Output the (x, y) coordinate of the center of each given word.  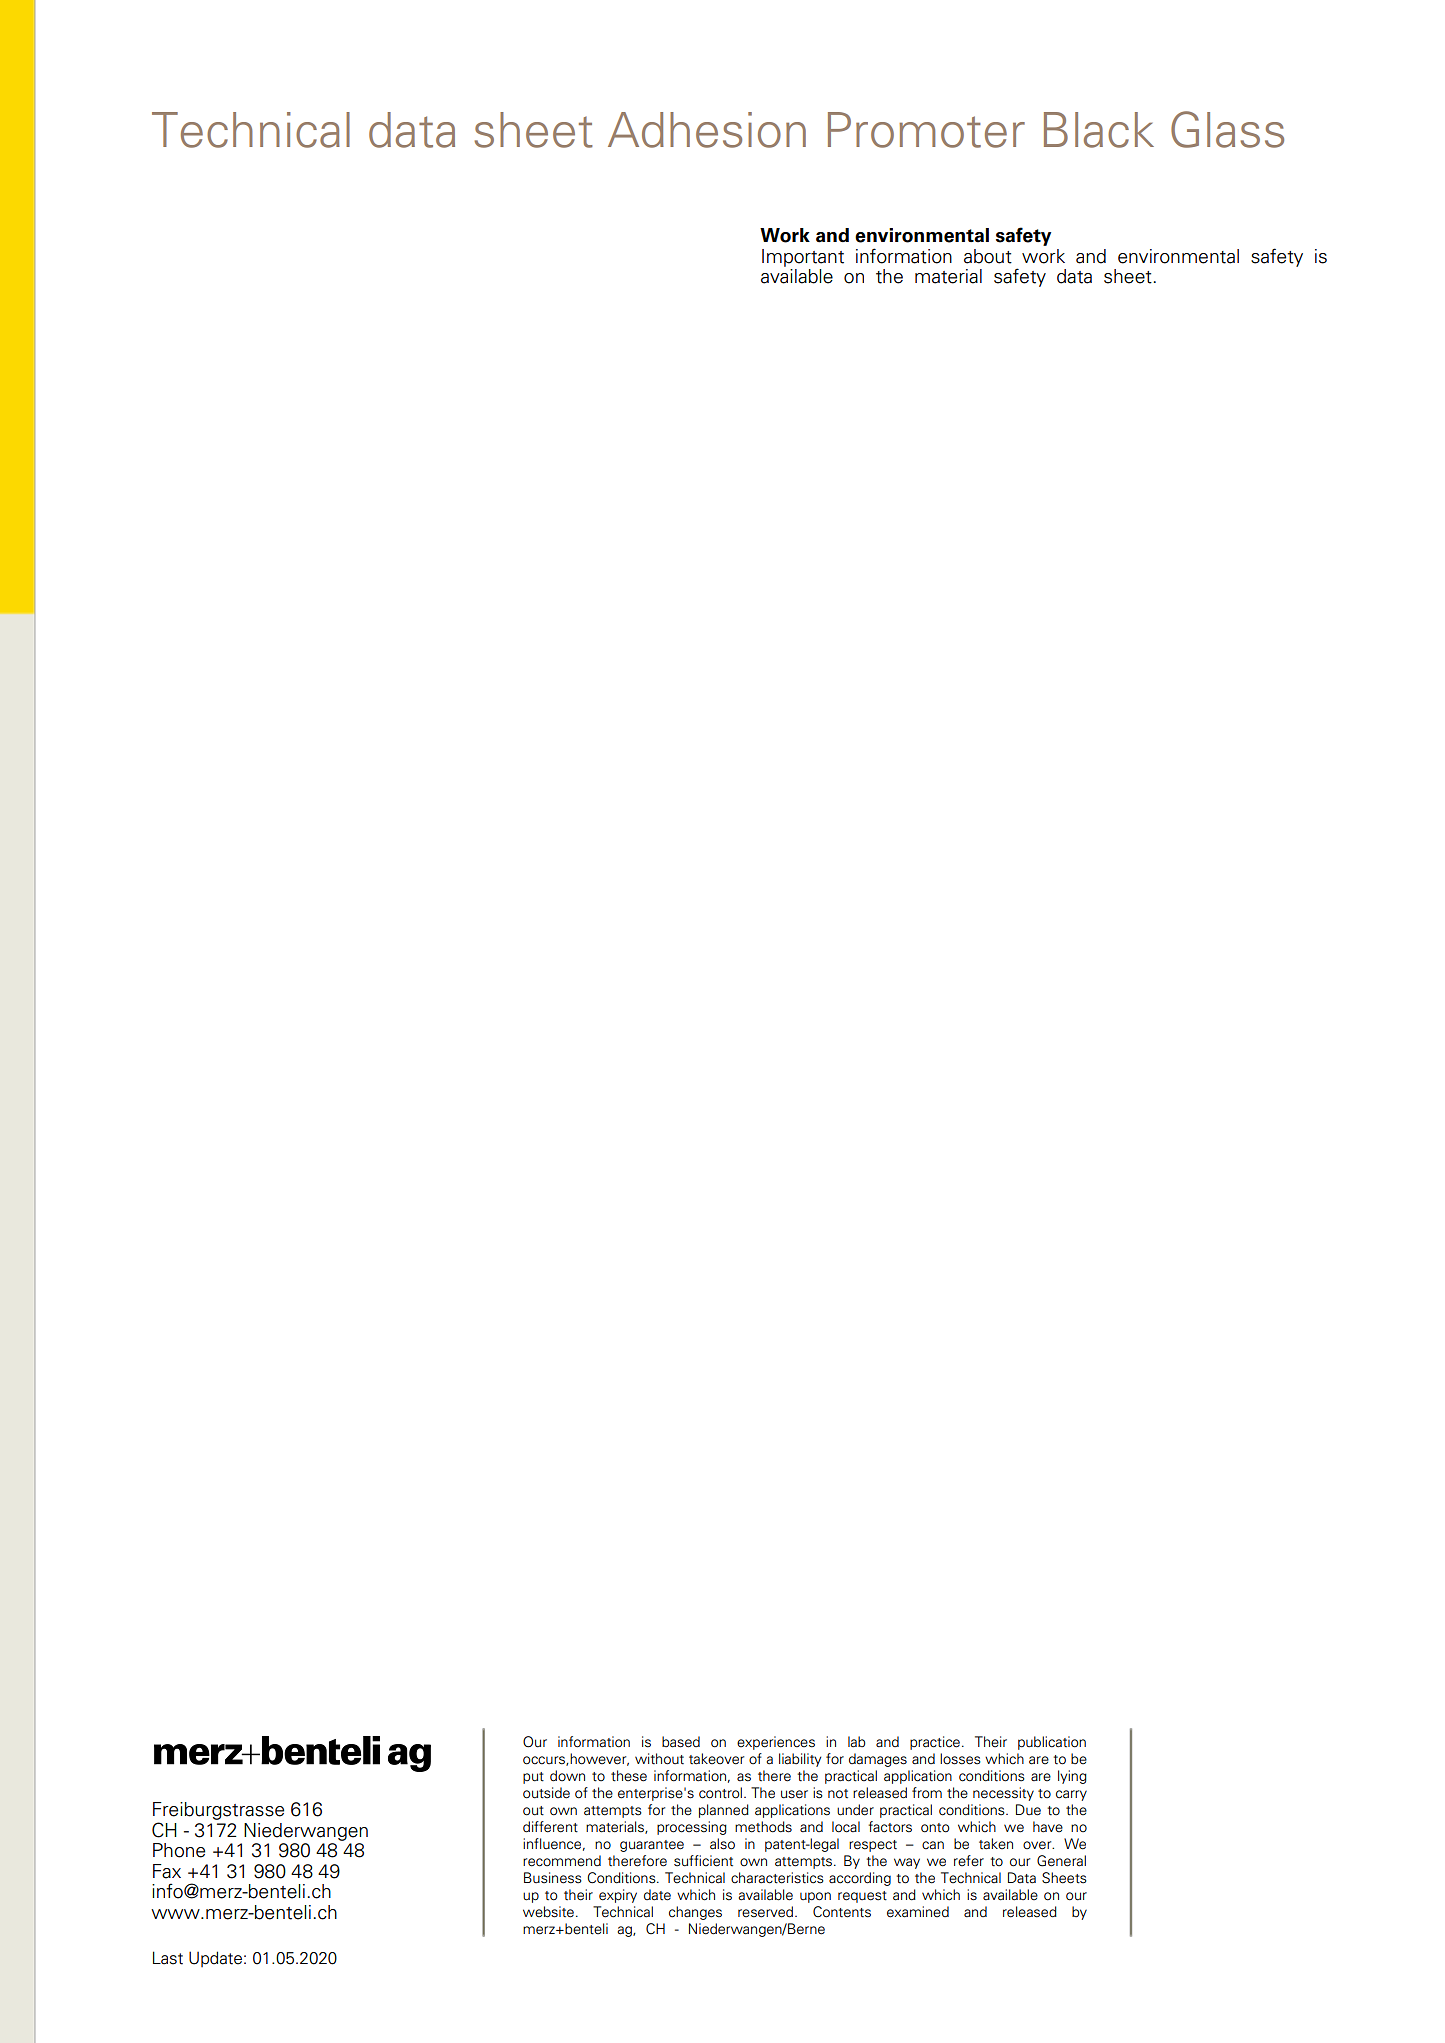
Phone (179, 1850)
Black (1099, 130)
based (681, 1742)
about (988, 256)
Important (803, 258)
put (533, 1778)
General (1061, 1861)
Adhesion (707, 130)
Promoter (926, 130)
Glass (1227, 129)
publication (1052, 1743)
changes (695, 1913)
